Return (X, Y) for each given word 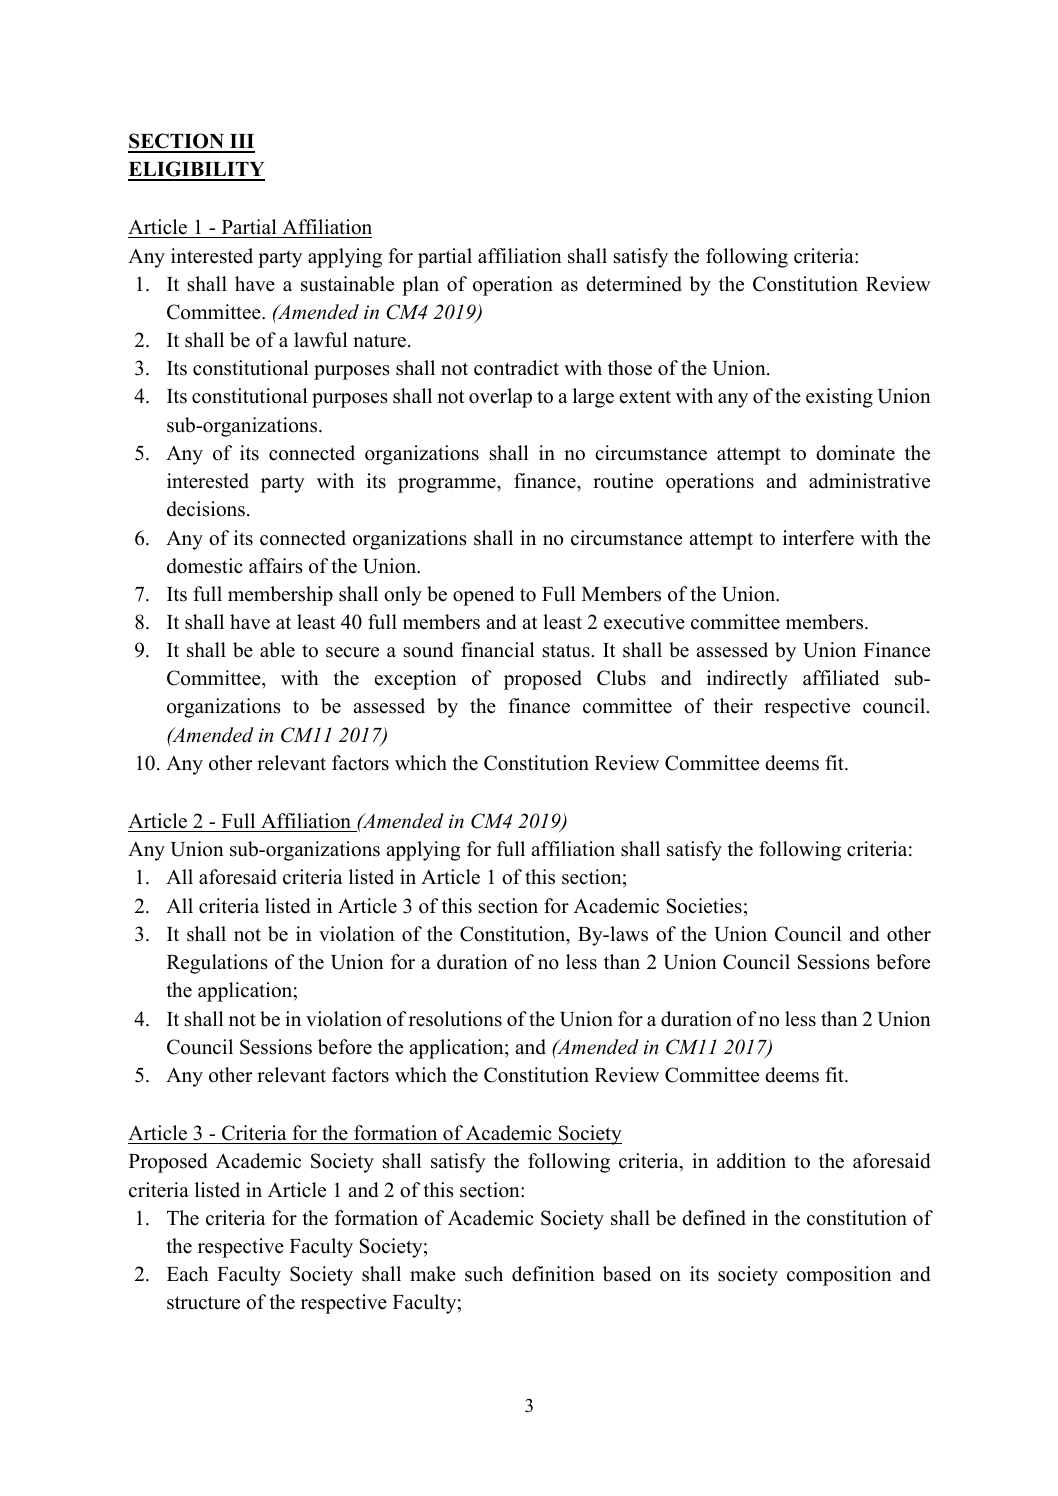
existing (839, 398)
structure (203, 1303)
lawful (320, 340)
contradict (516, 368)
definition (553, 1274)
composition (839, 1276)
